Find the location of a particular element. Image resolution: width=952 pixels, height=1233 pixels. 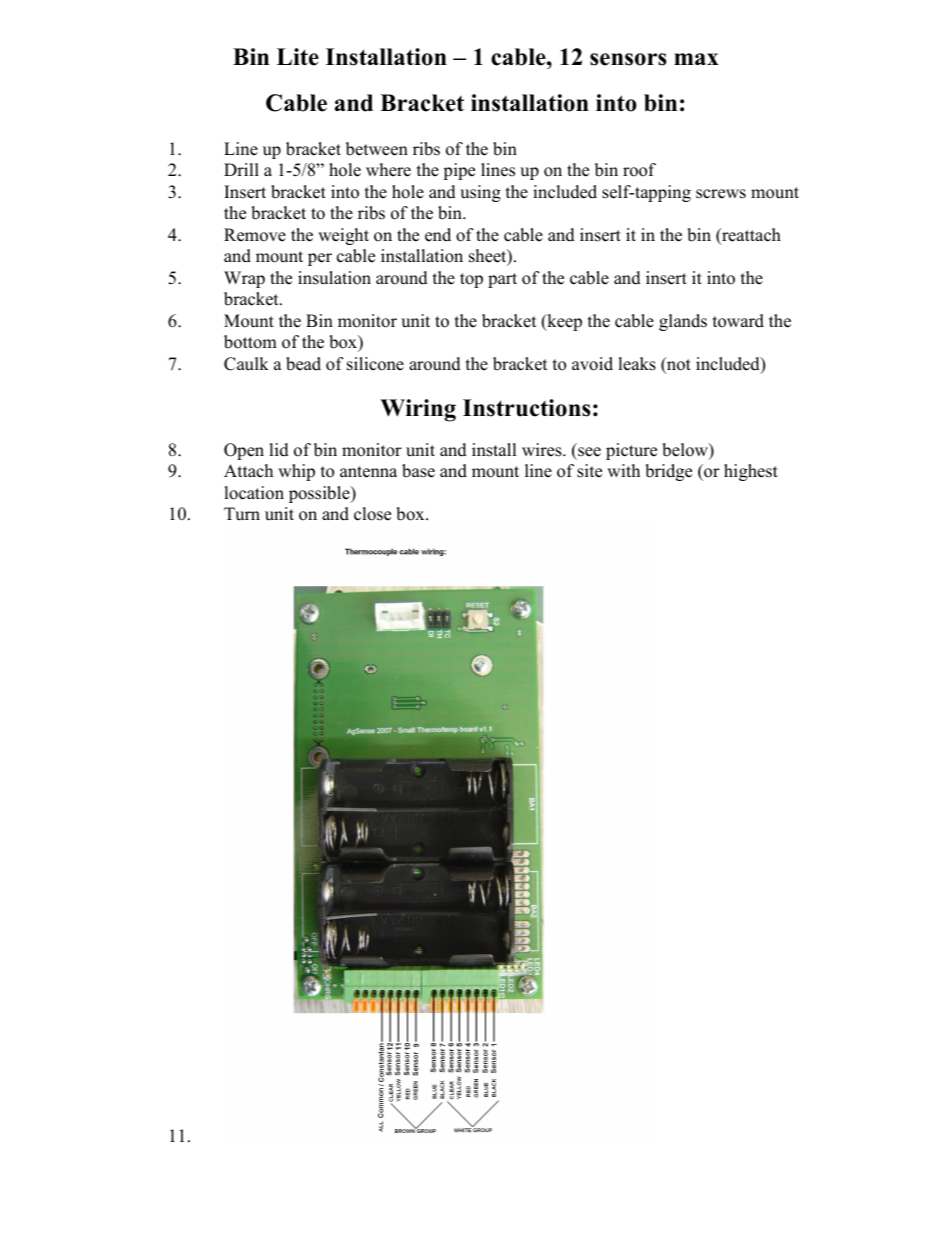

location is located at coordinates (254, 493).
